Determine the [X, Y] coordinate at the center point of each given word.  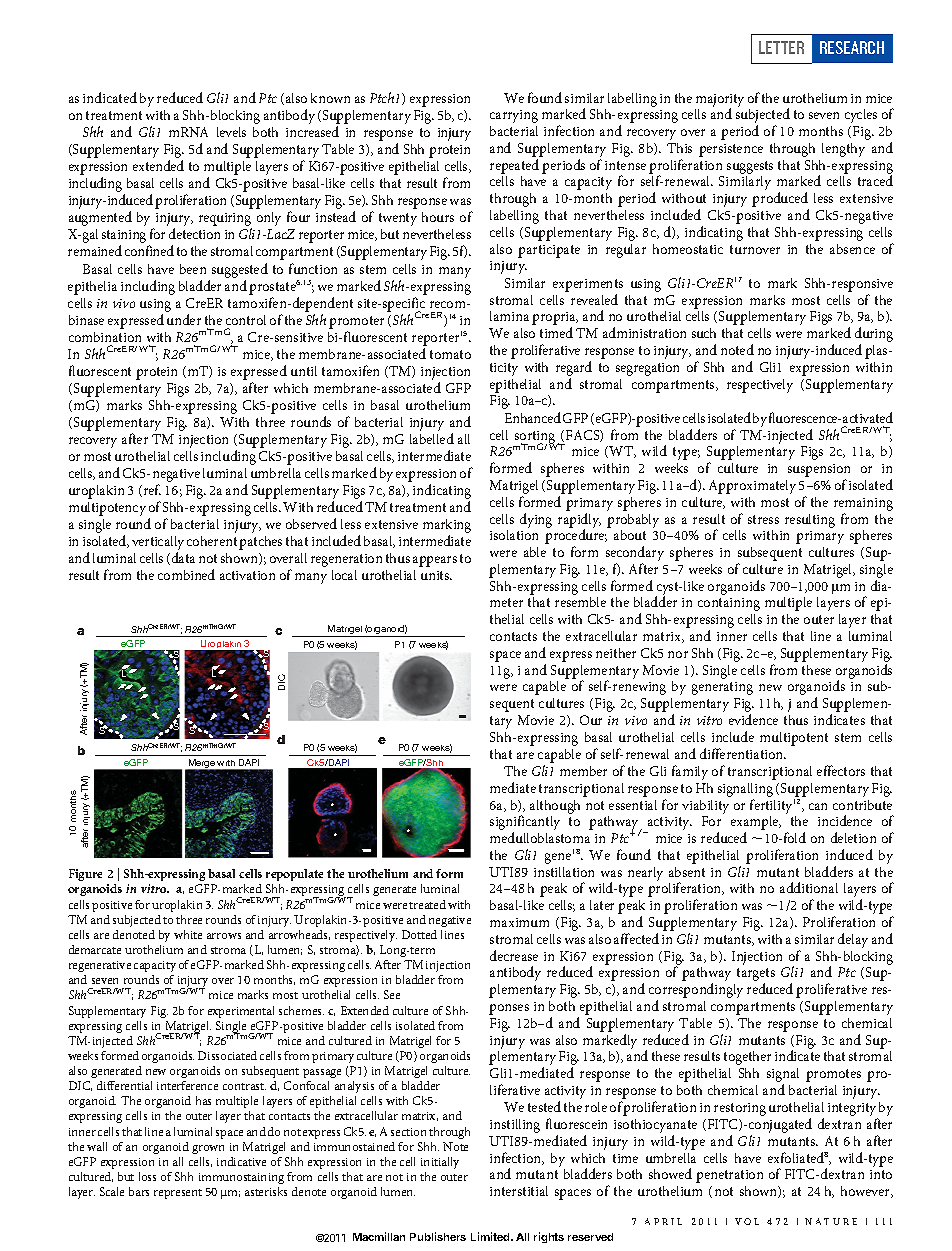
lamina [509, 316]
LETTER [781, 47]
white [188, 934]
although [555, 807]
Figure [85, 875]
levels [231, 132]
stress [763, 519]
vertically [158, 544]
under [184, 319]
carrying [514, 116]
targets [756, 976]
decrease [514, 955]
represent [178, 1194]
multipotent [794, 739]
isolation [514, 535]
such [704, 333]
